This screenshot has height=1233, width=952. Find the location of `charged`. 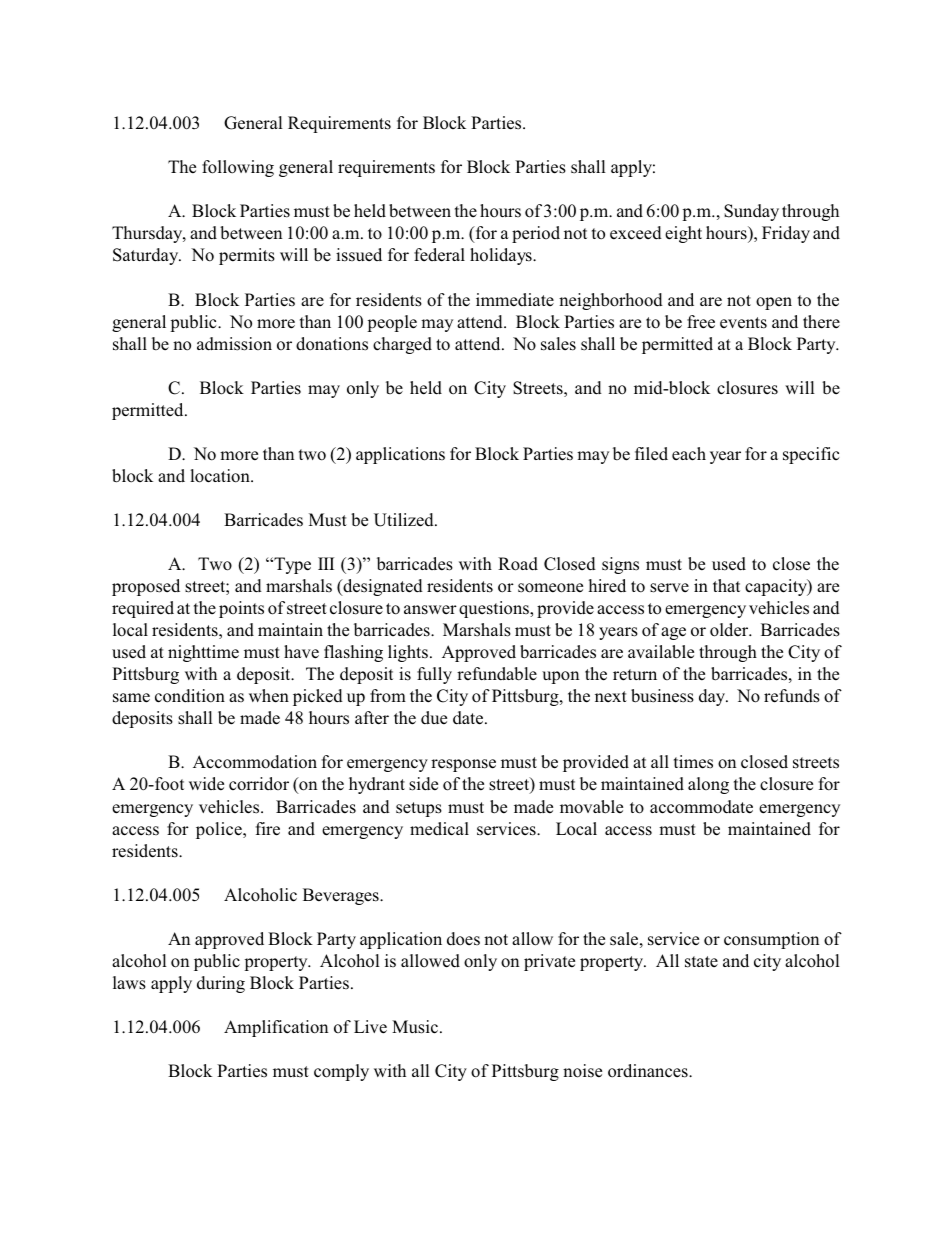

charged is located at coordinates (402, 345).
